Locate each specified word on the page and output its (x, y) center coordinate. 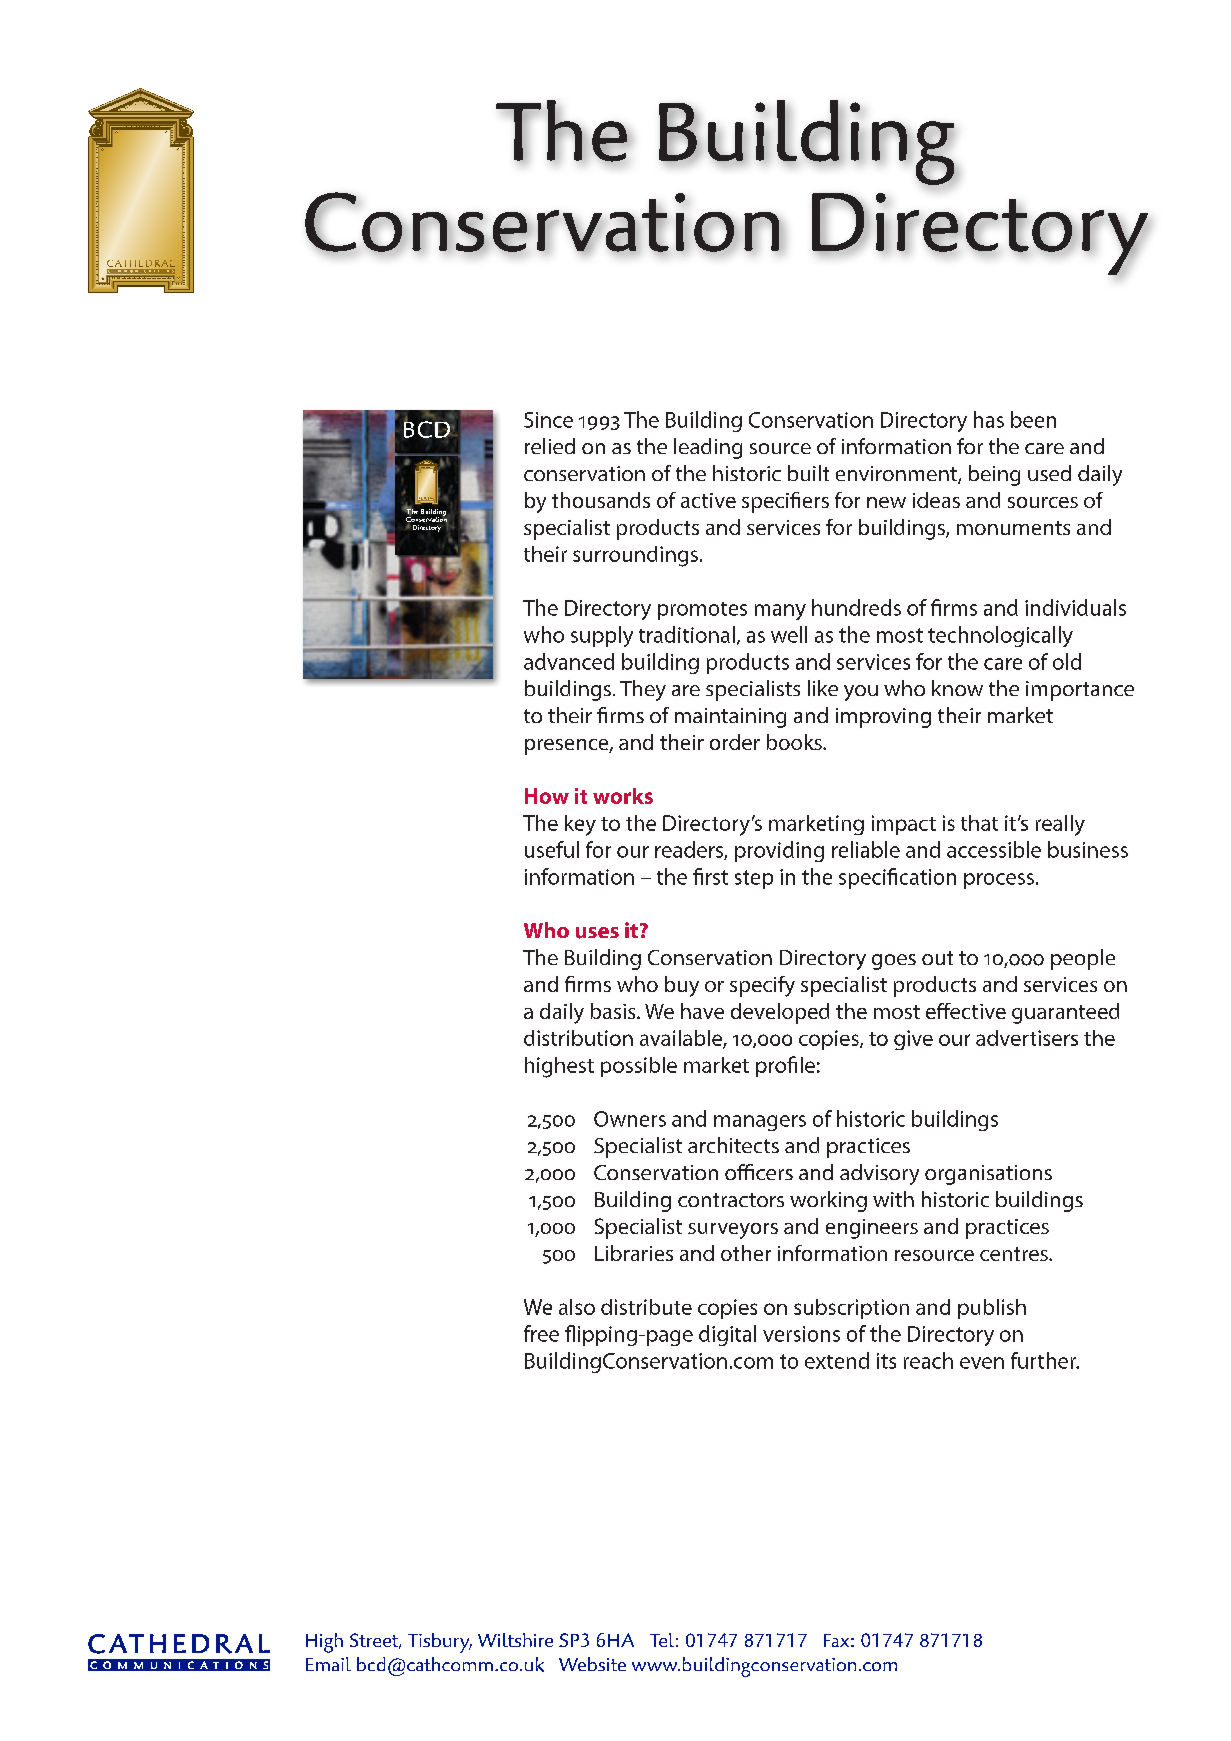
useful (552, 849)
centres (1015, 1254)
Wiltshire (515, 1640)
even (982, 1363)
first (710, 876)
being (994, 475)
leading (708, 448)
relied (550, 446)
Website (592, 1664)
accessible (994, 849)
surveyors (733, 1231)
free (541, 1333)
